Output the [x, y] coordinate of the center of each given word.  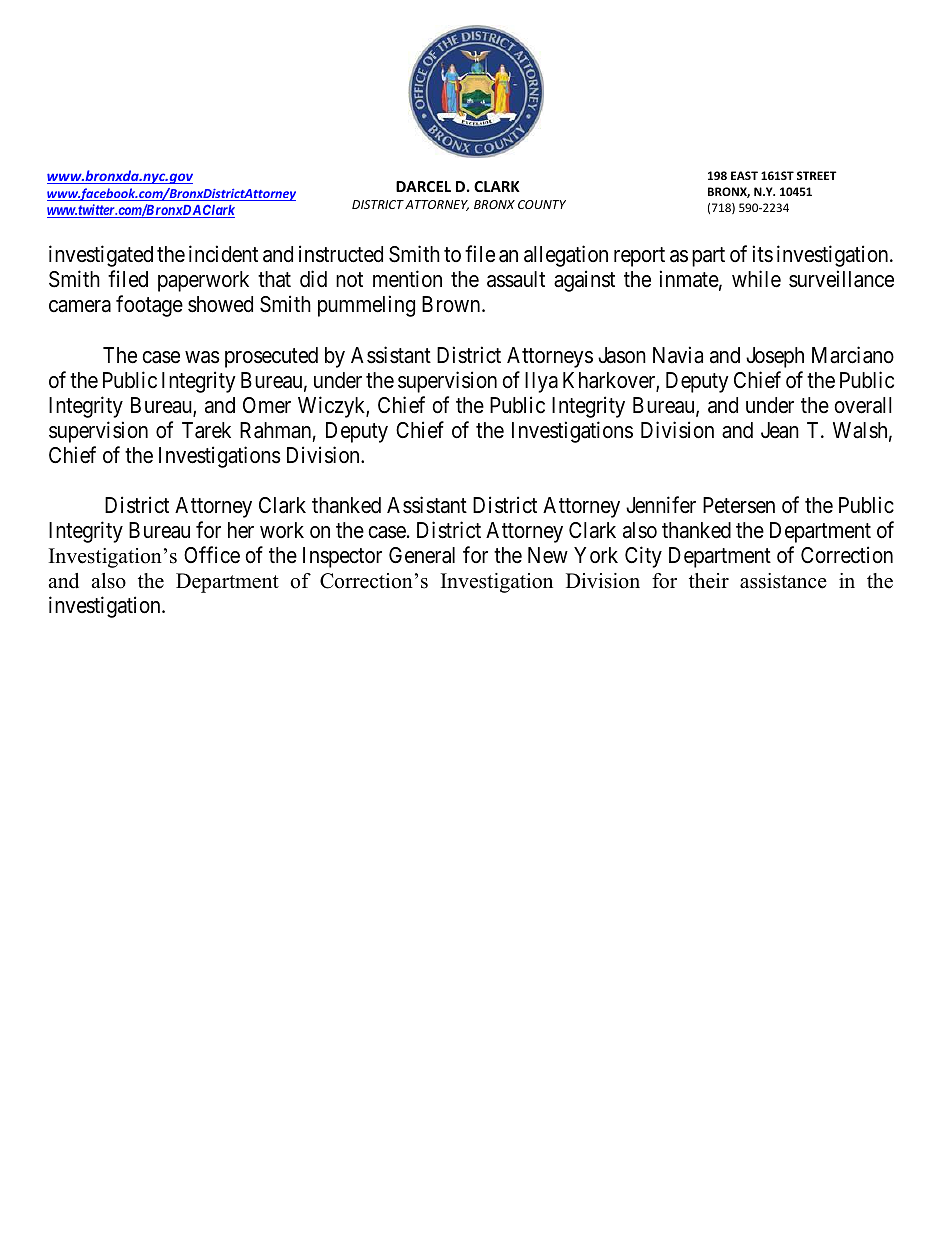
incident [223, 254]
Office [212, 555]
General [422, 555]
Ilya [541, 382]
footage [149, 306]
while [756, 279]
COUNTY [542, 204]
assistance [783, 581]
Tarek [206, 430]
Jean [780, 430]
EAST [744, 175]
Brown [452, 304]
